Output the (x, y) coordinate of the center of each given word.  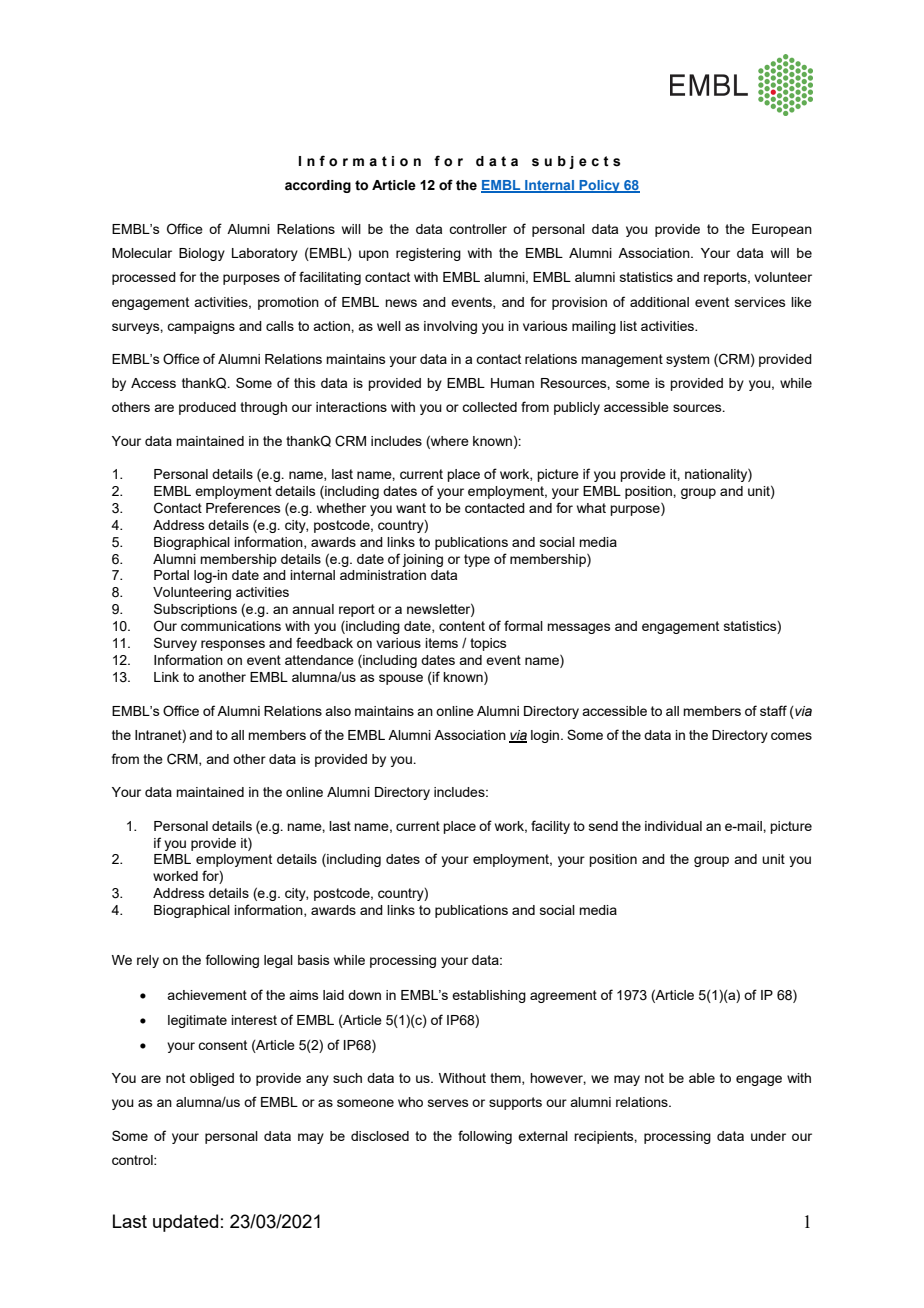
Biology (202, 254)
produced (207, 408)
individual (673, 826)
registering (428, 254)
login (546, 736)
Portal (171, 575)
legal (278, 961)
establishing (489, 996)
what (591, 508)
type (477, 560)
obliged (212, 1079)
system (688, 360)
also (338, 711)
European (782, 230)
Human (512, 383)
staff (773, 710)
